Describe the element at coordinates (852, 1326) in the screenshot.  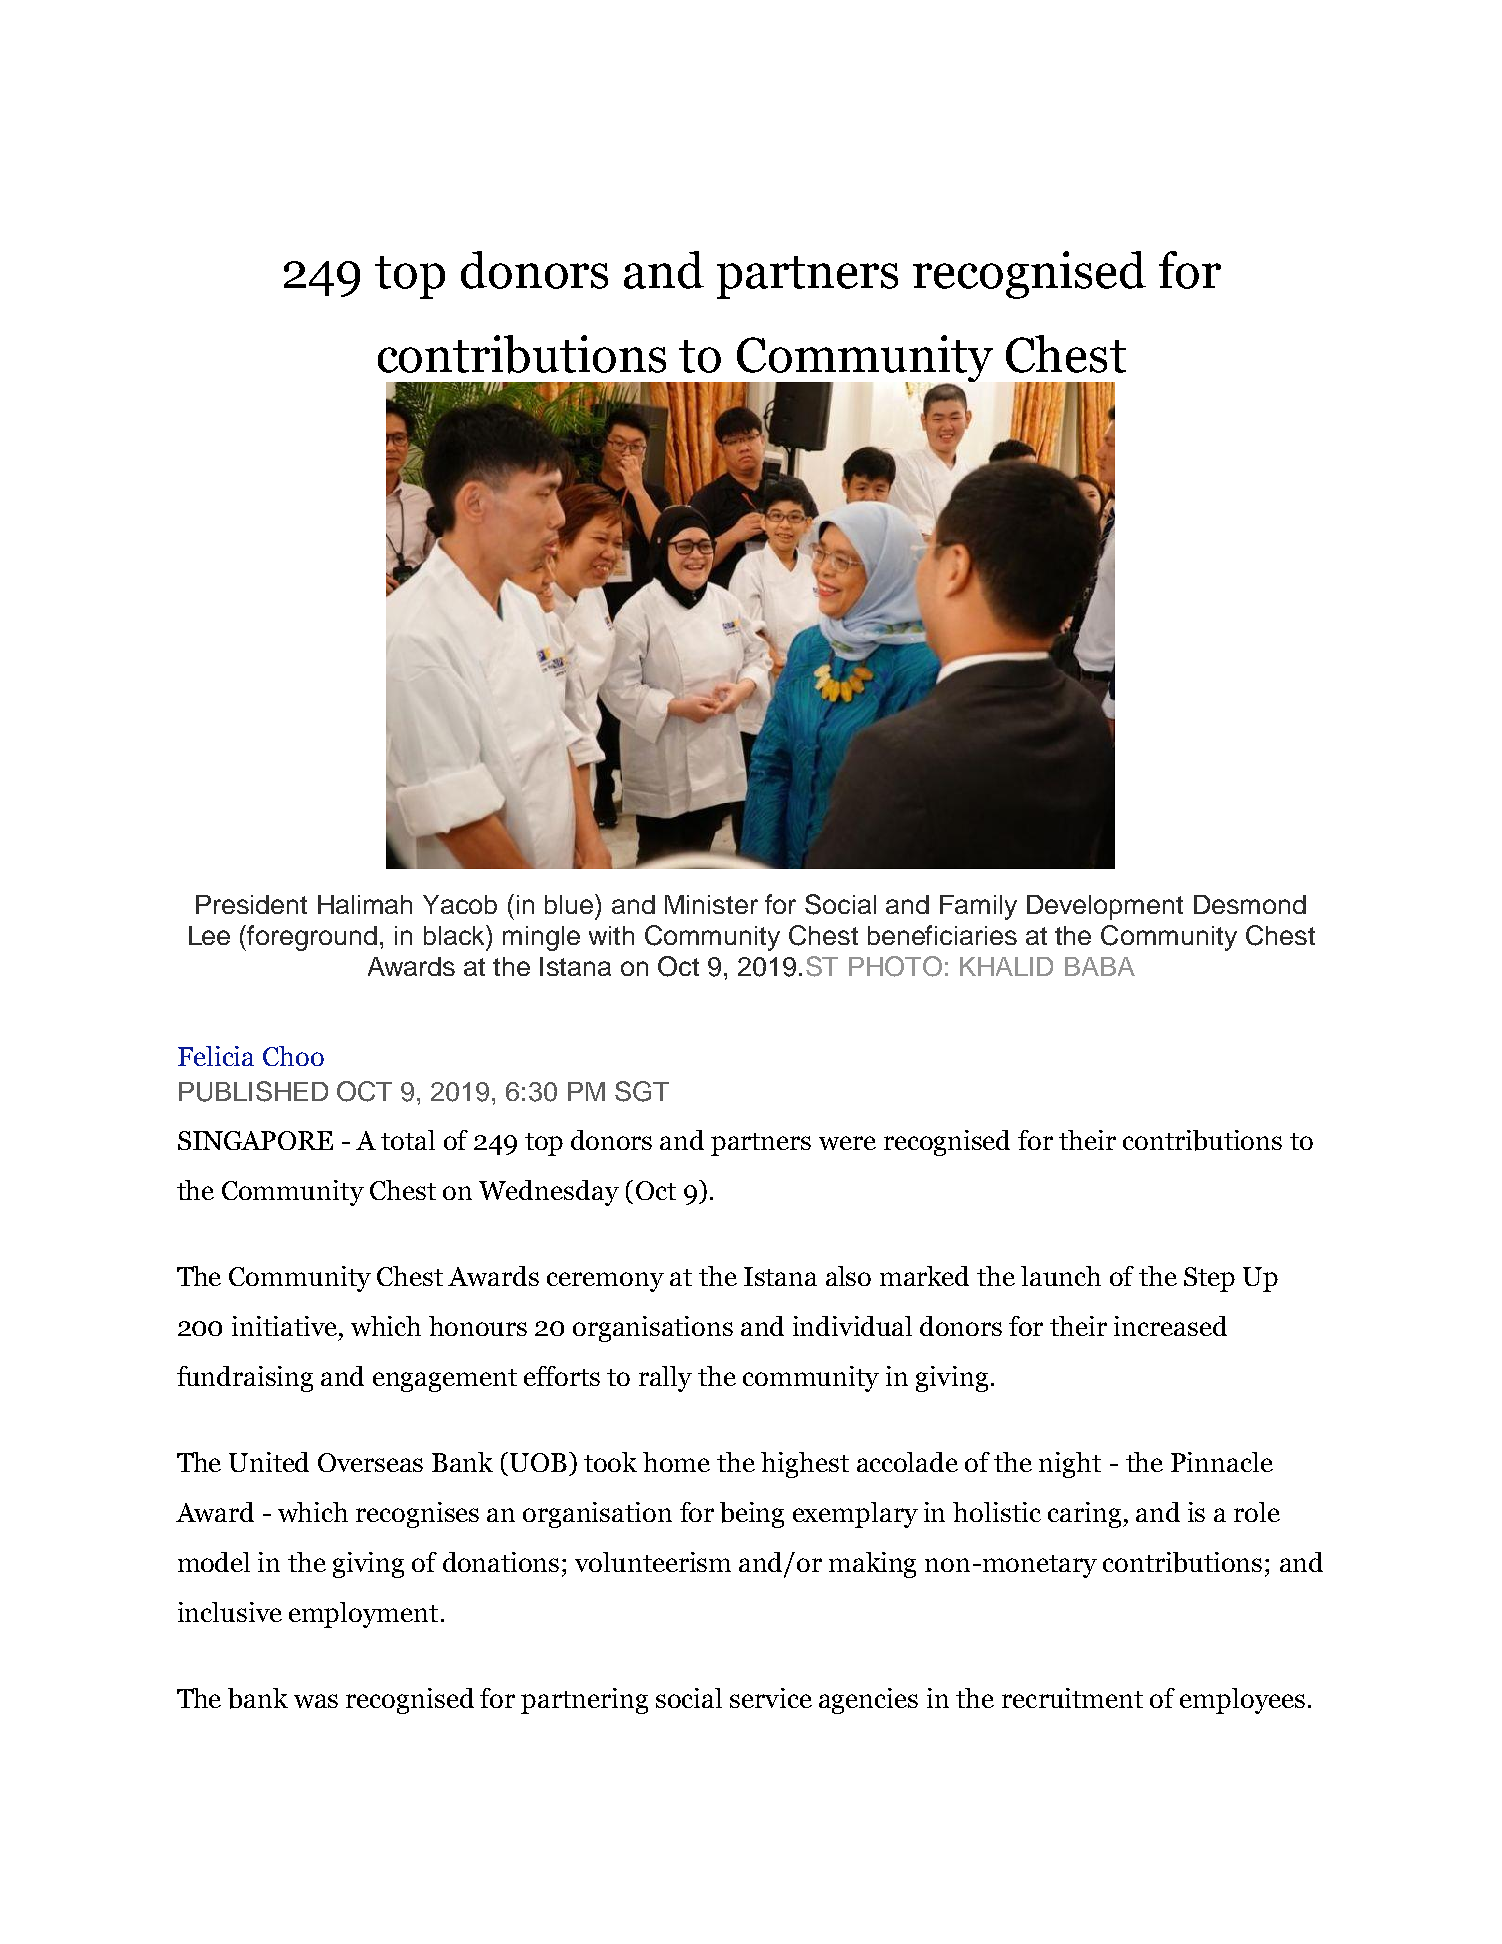
I see `individual` at that location.
